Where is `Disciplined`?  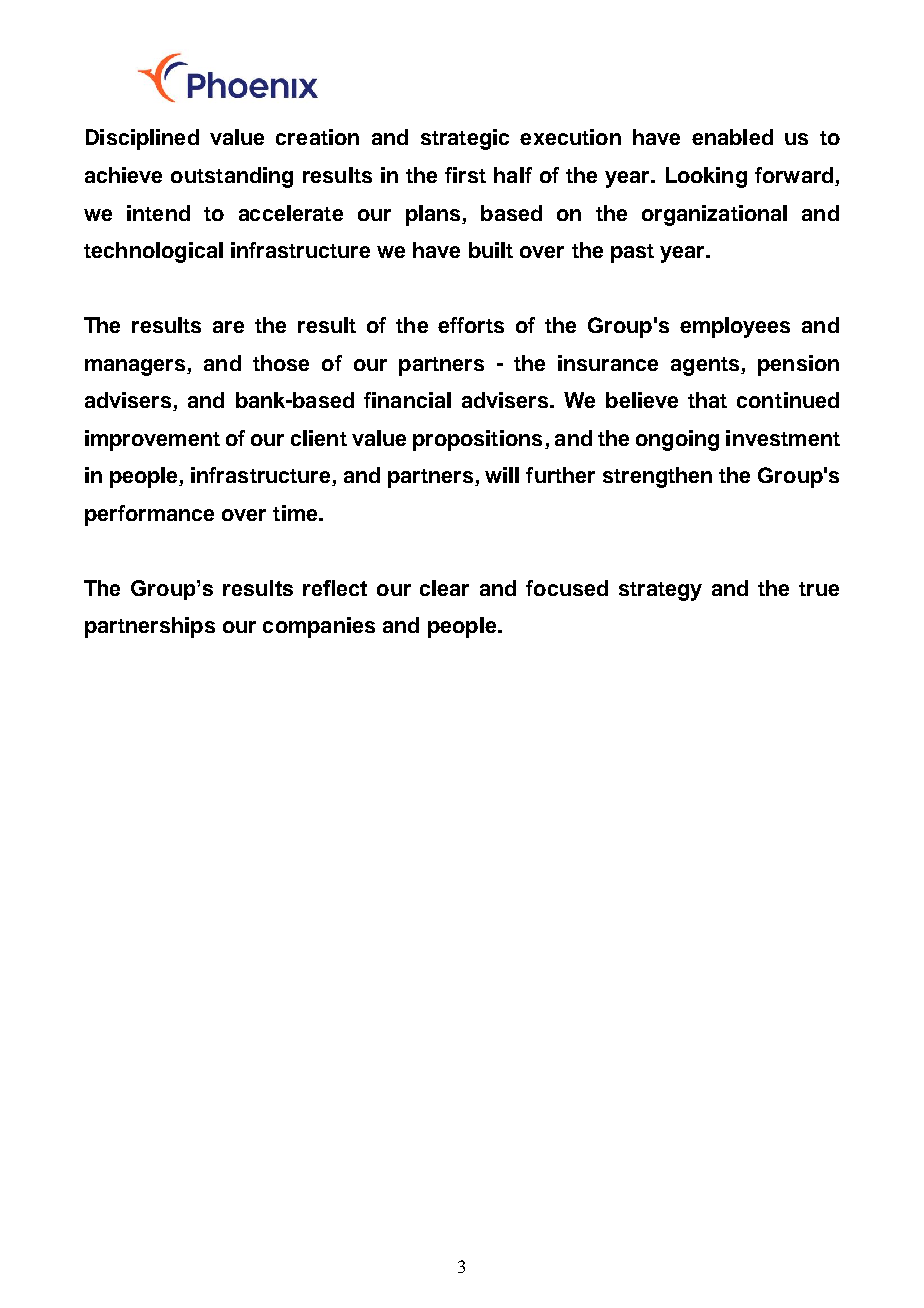
Disciplined is located at coordinates (142, 139).
